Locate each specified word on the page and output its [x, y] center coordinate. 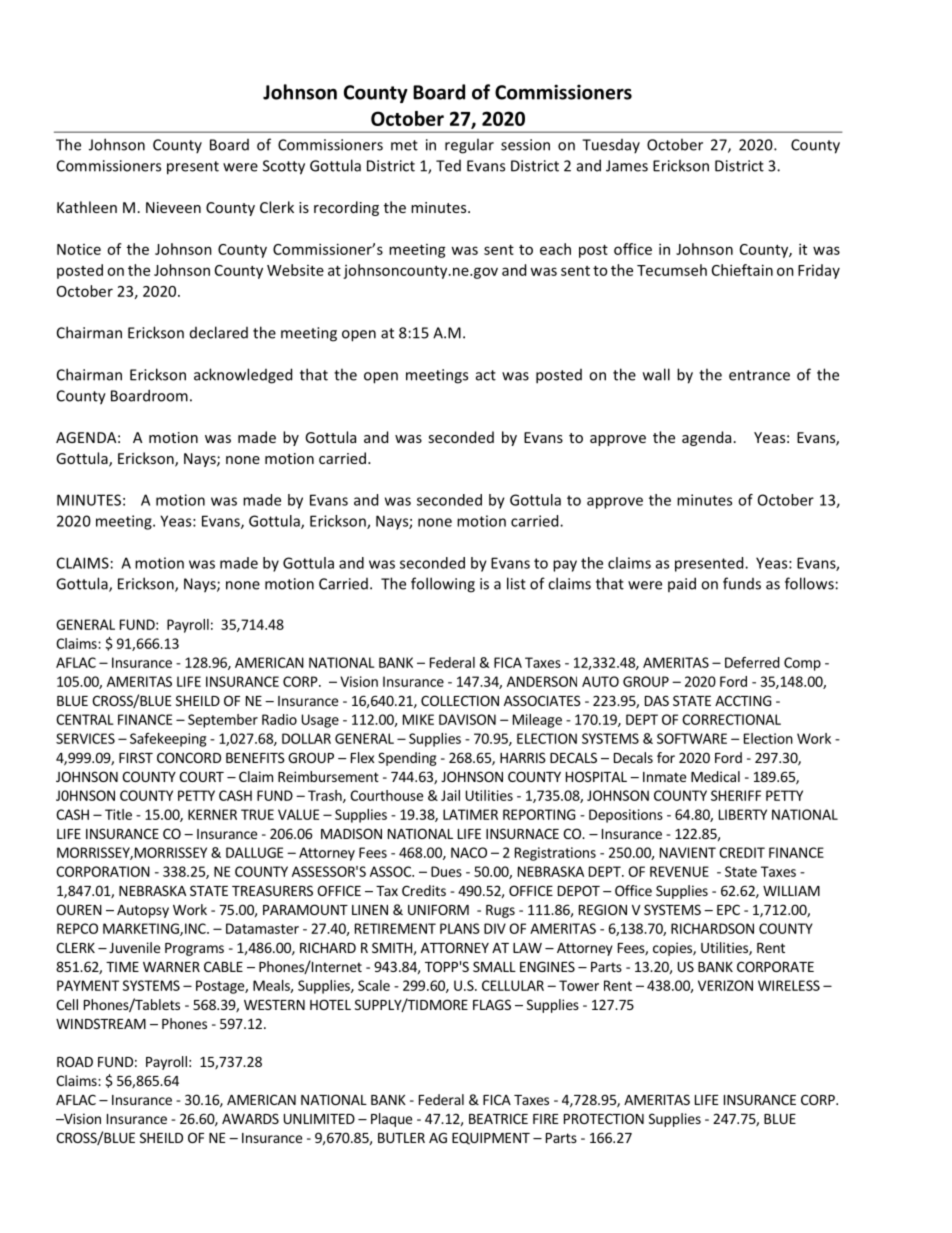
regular [469, 146]
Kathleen [87, 207]
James [627, 166]
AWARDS [250, 1118]
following [443, 585]
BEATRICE [498, 1118]
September [223, 721]
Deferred [752, 662]
